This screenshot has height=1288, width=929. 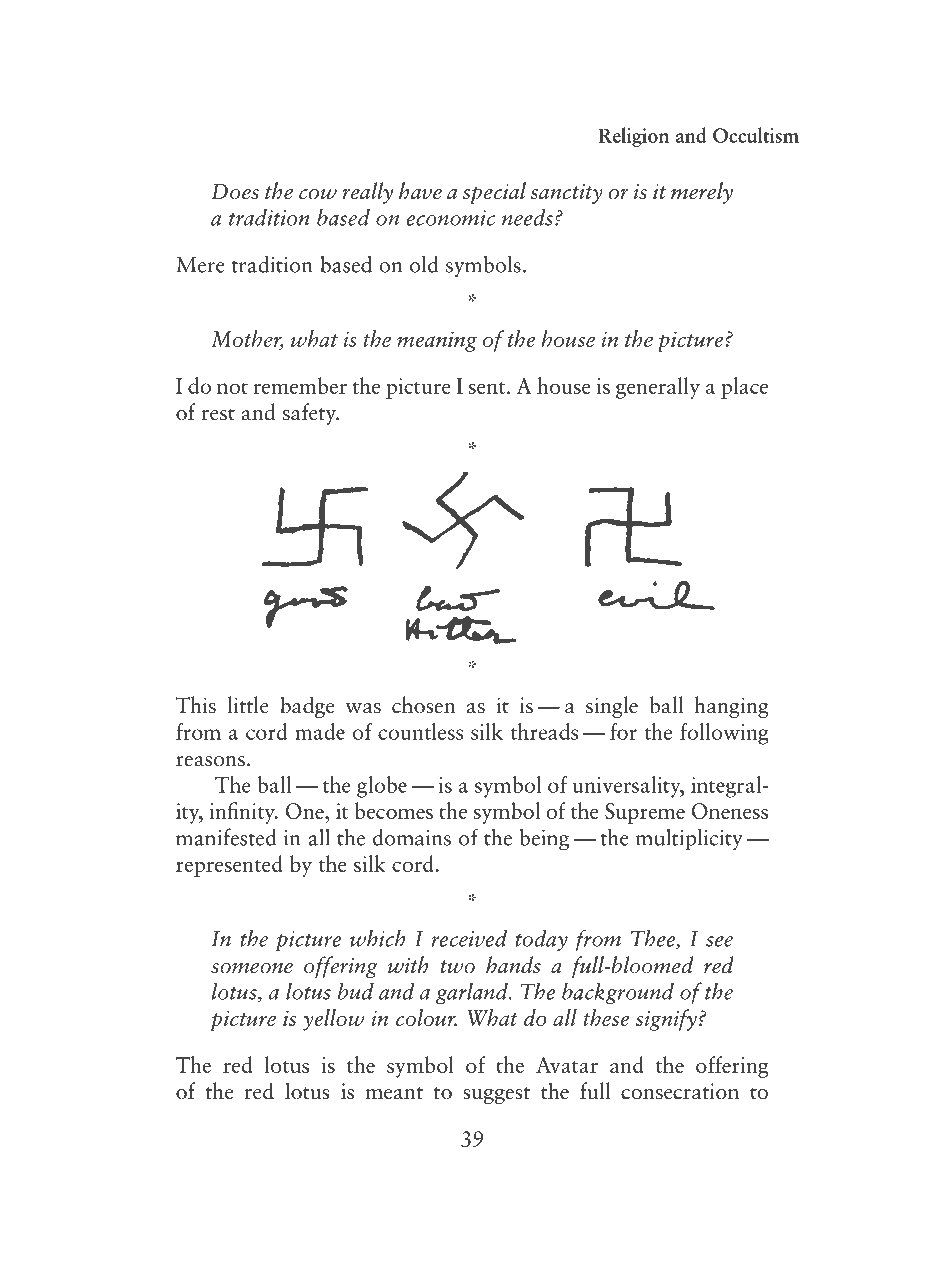 I want to click on suggest, so click(x=496, y=1095).
